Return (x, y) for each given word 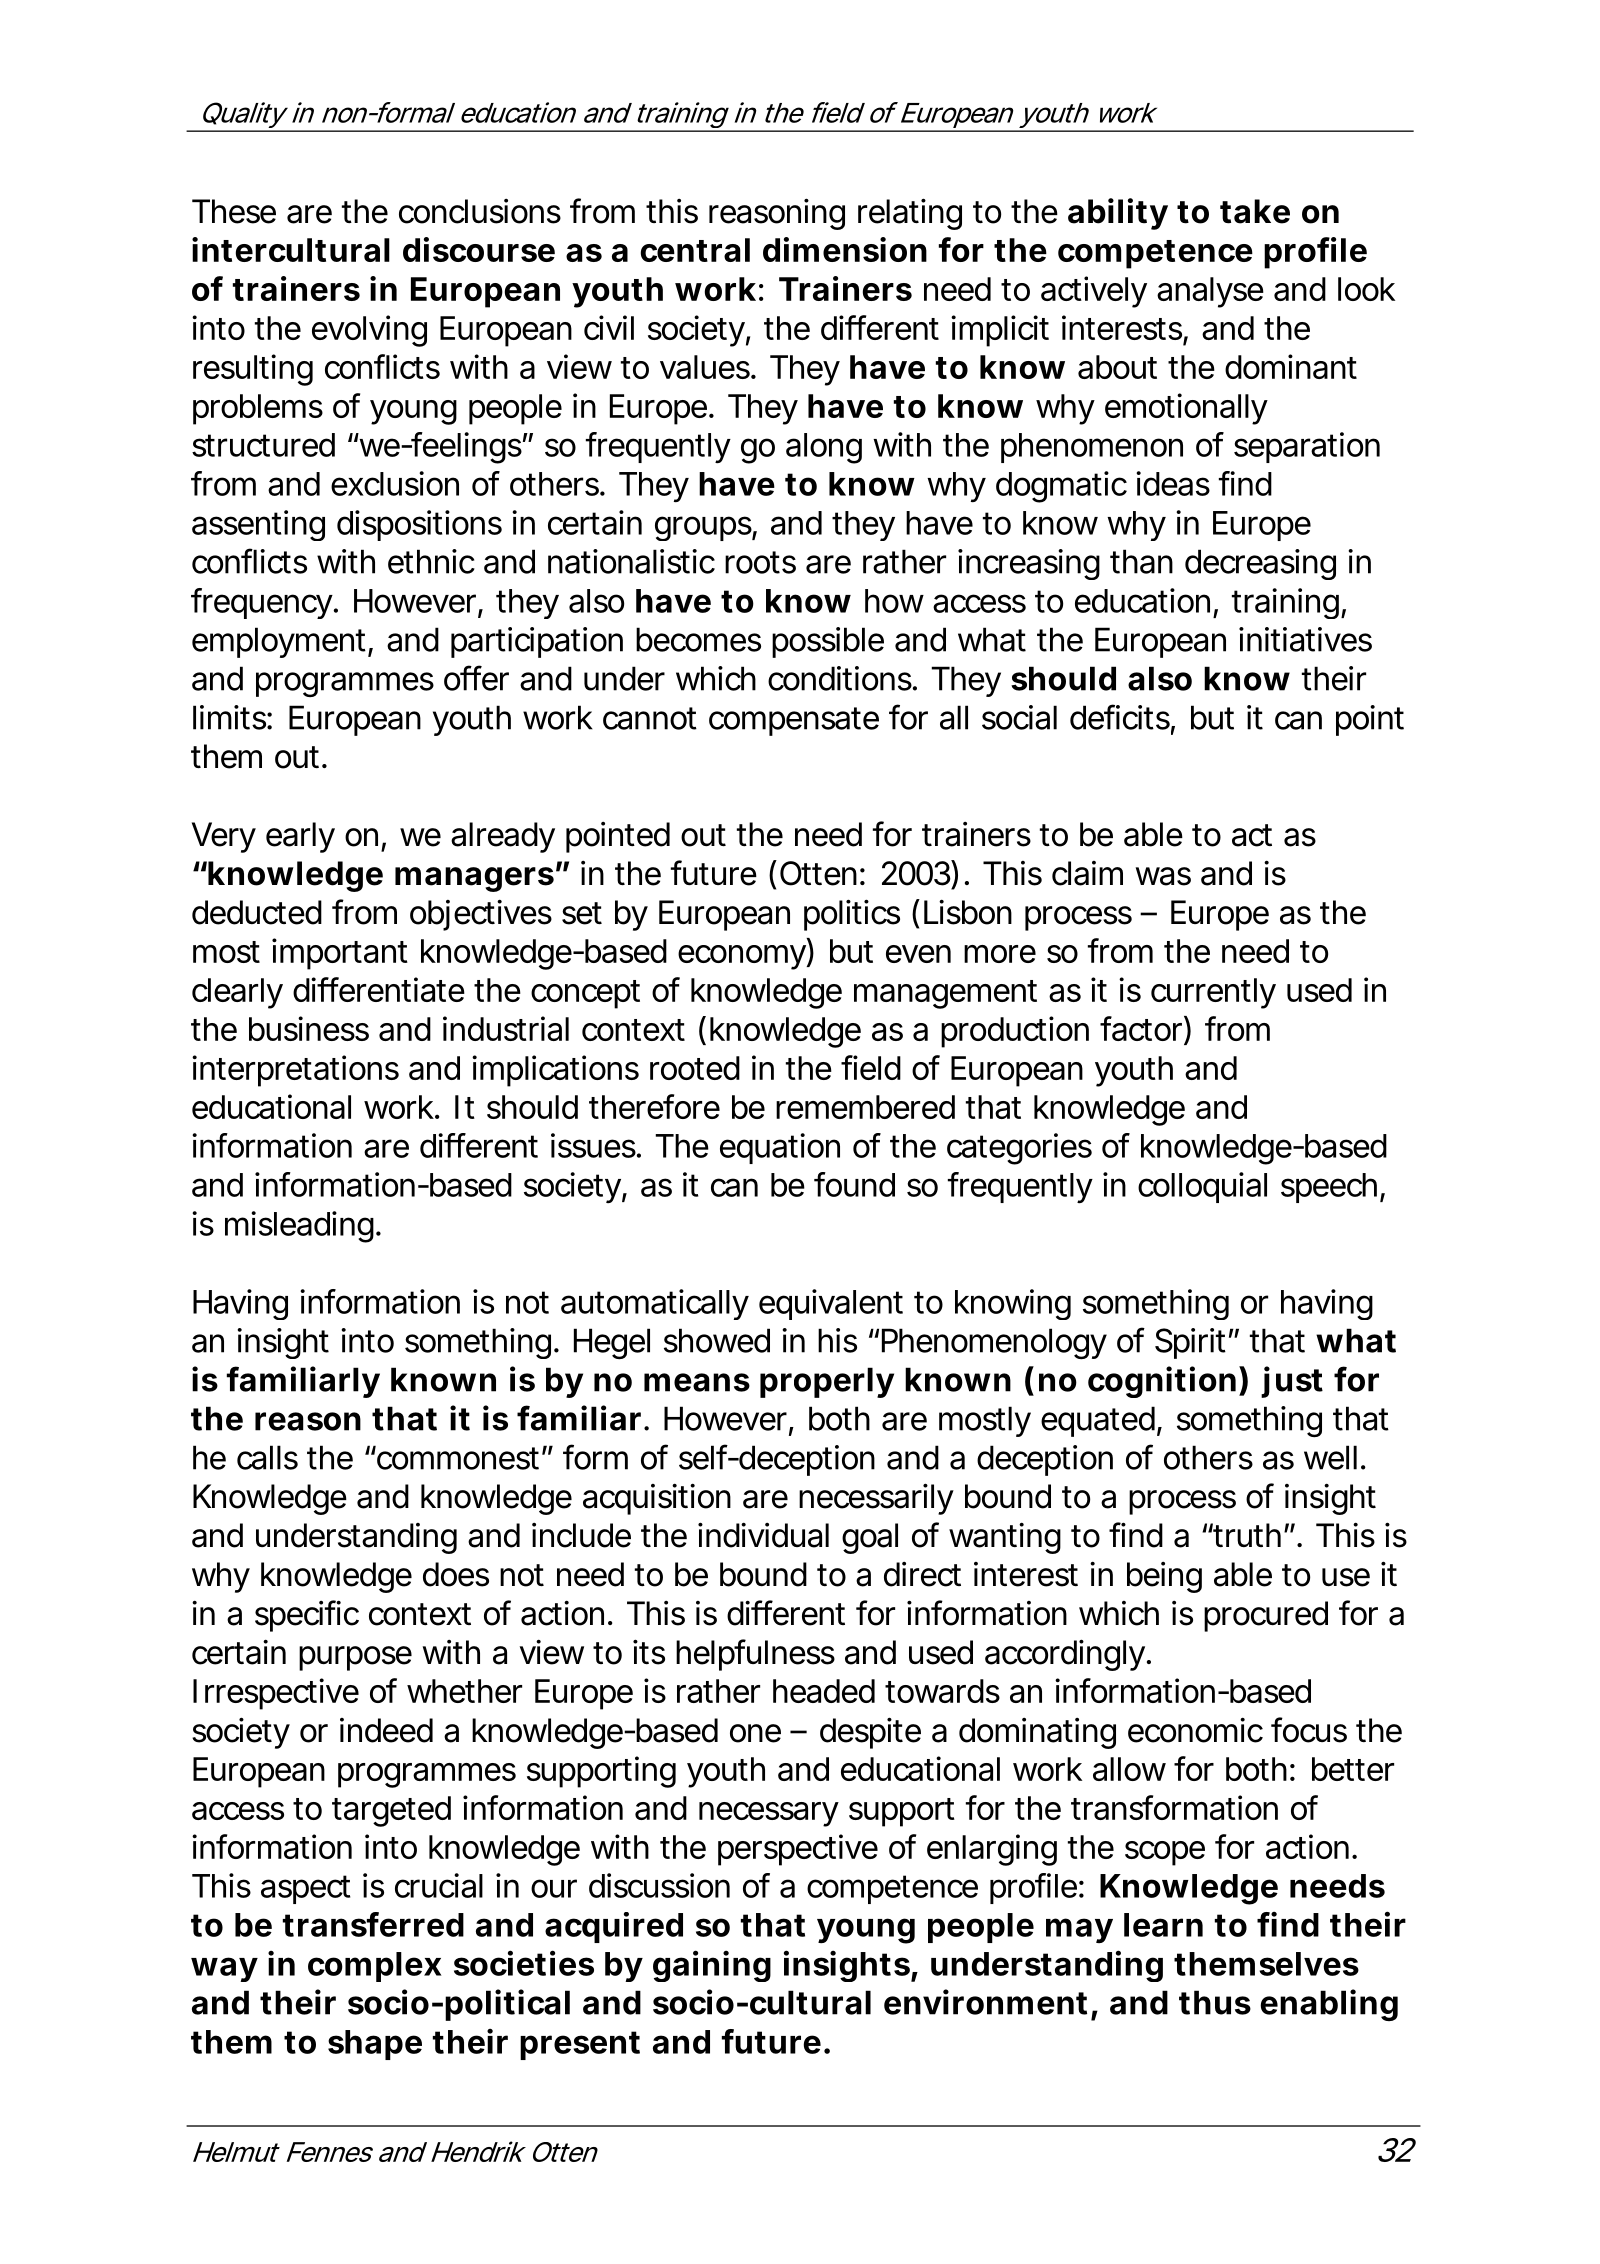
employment (279, 642)
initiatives (1305, 639)
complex (374, 1967)
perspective (798, 1850)
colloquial (1202, 1187)
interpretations (295, 1071)
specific (307, 1616)
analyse (1210, 292)
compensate (794, 721)
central (695, 250)
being (1164, 1577)
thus (1215, 2002)
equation (780, 1148)
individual (763, 1535)
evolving (369, 331)
